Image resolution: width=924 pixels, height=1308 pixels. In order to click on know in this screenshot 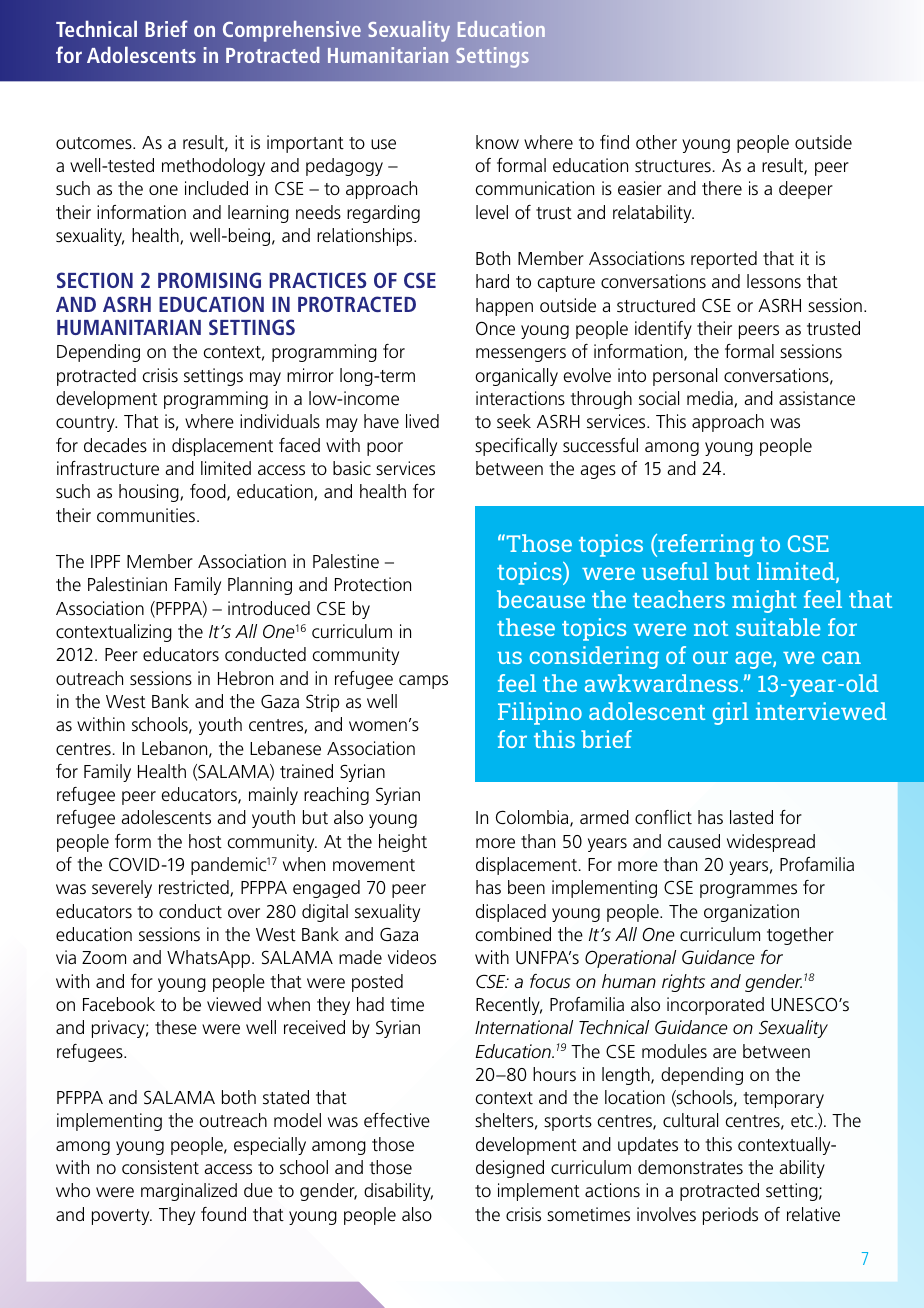, I will do `click(497, 142)`.
